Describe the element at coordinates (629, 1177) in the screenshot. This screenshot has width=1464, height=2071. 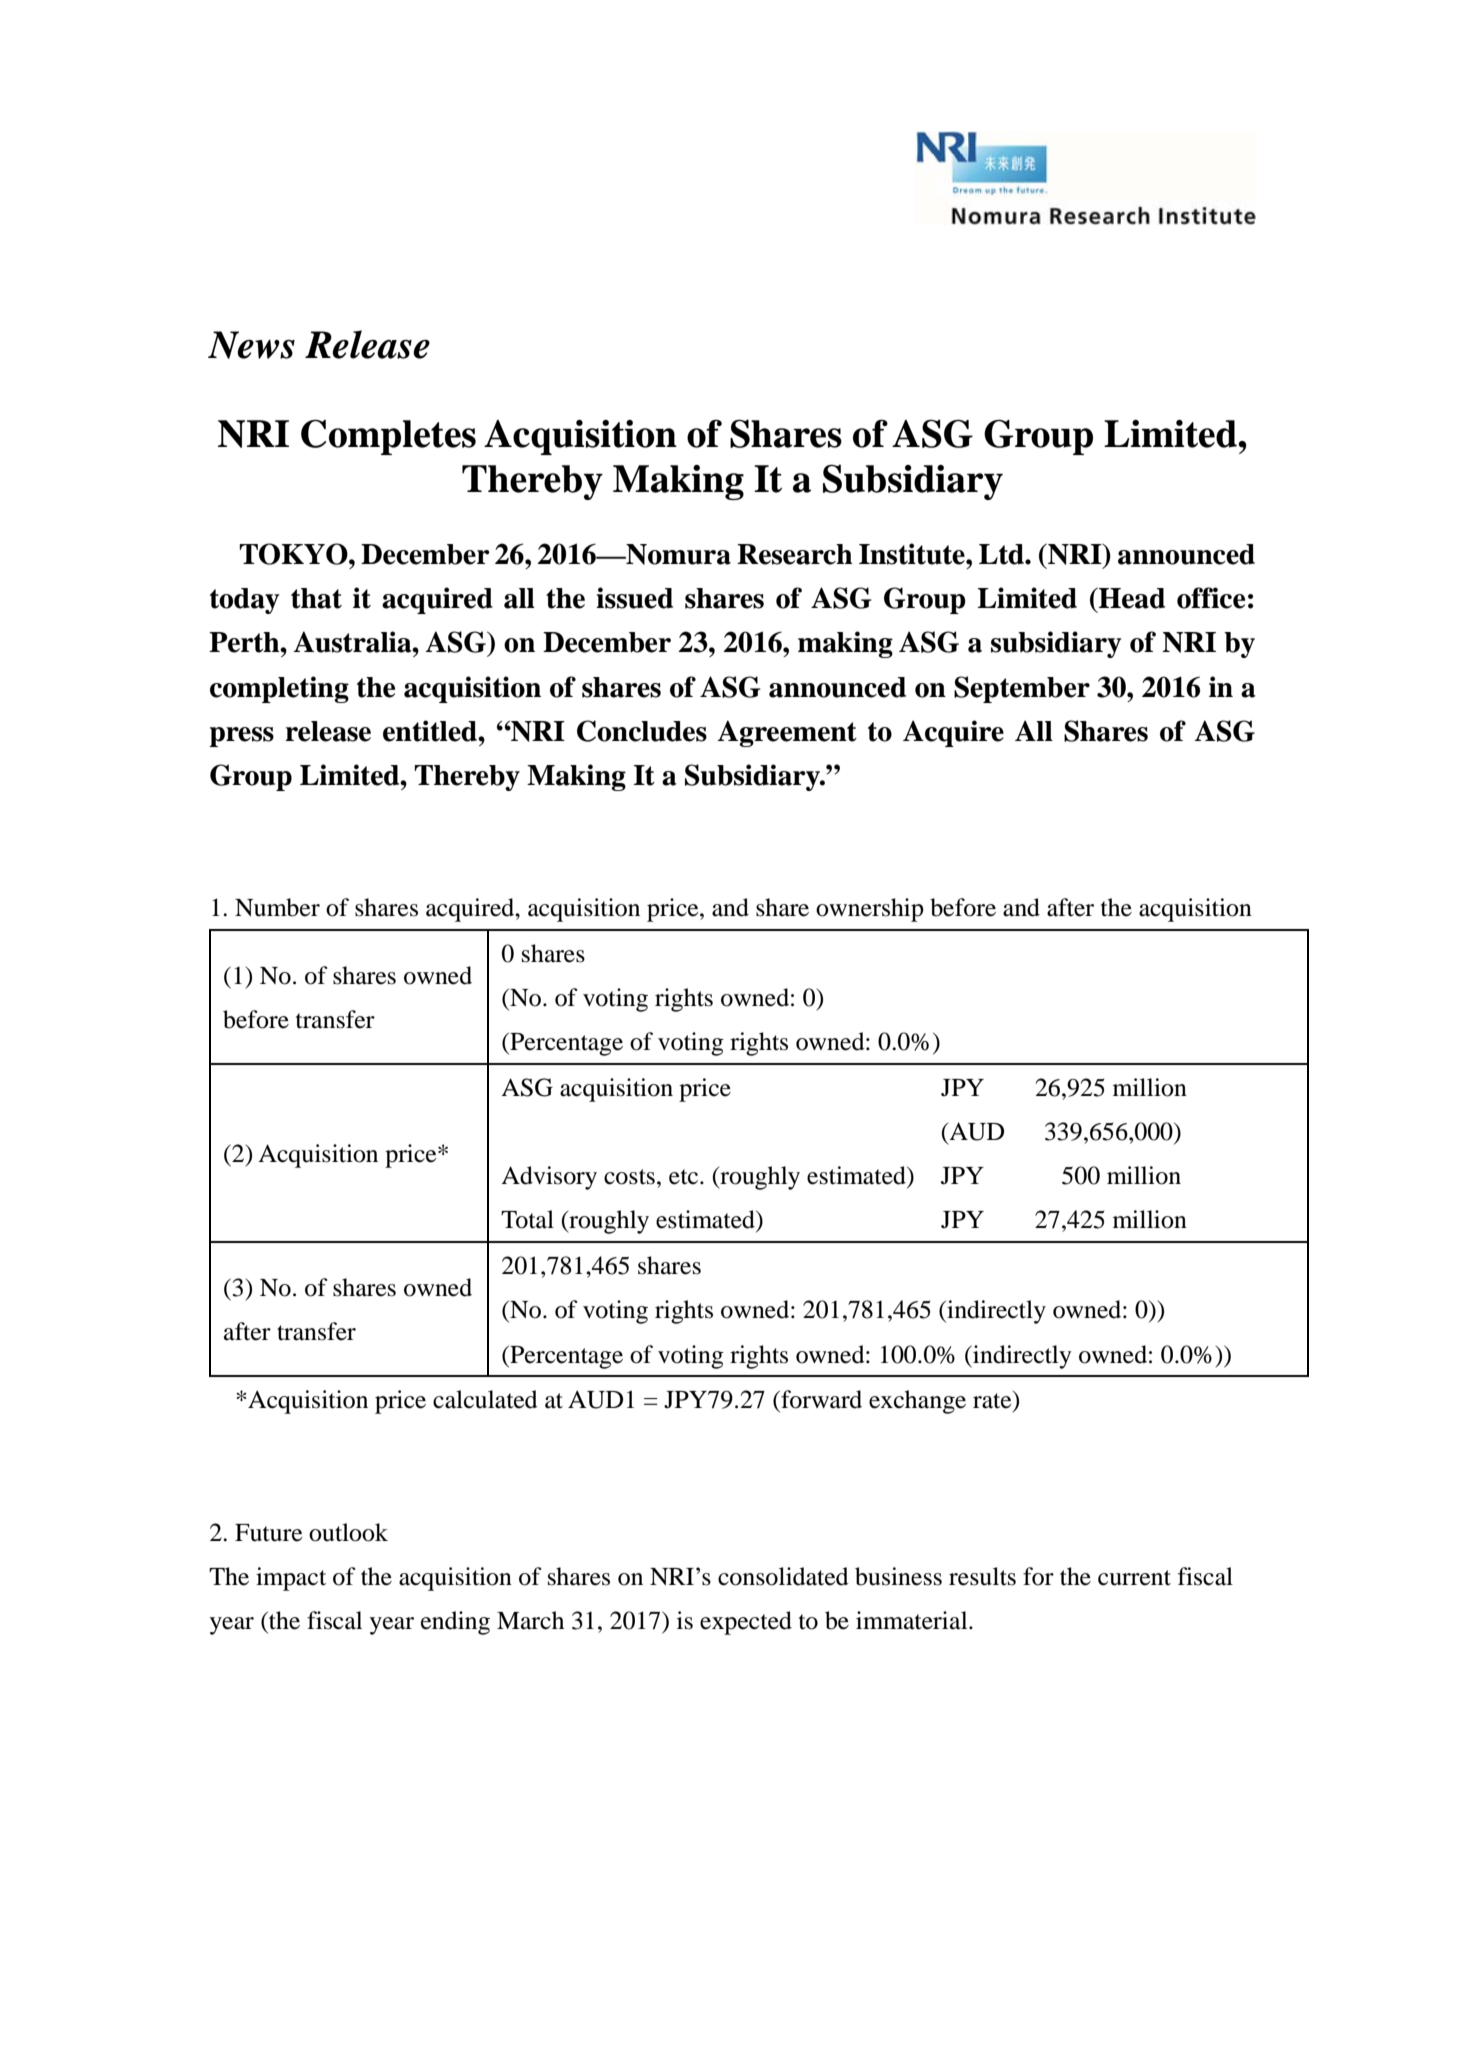
I see `costs` at that location.
